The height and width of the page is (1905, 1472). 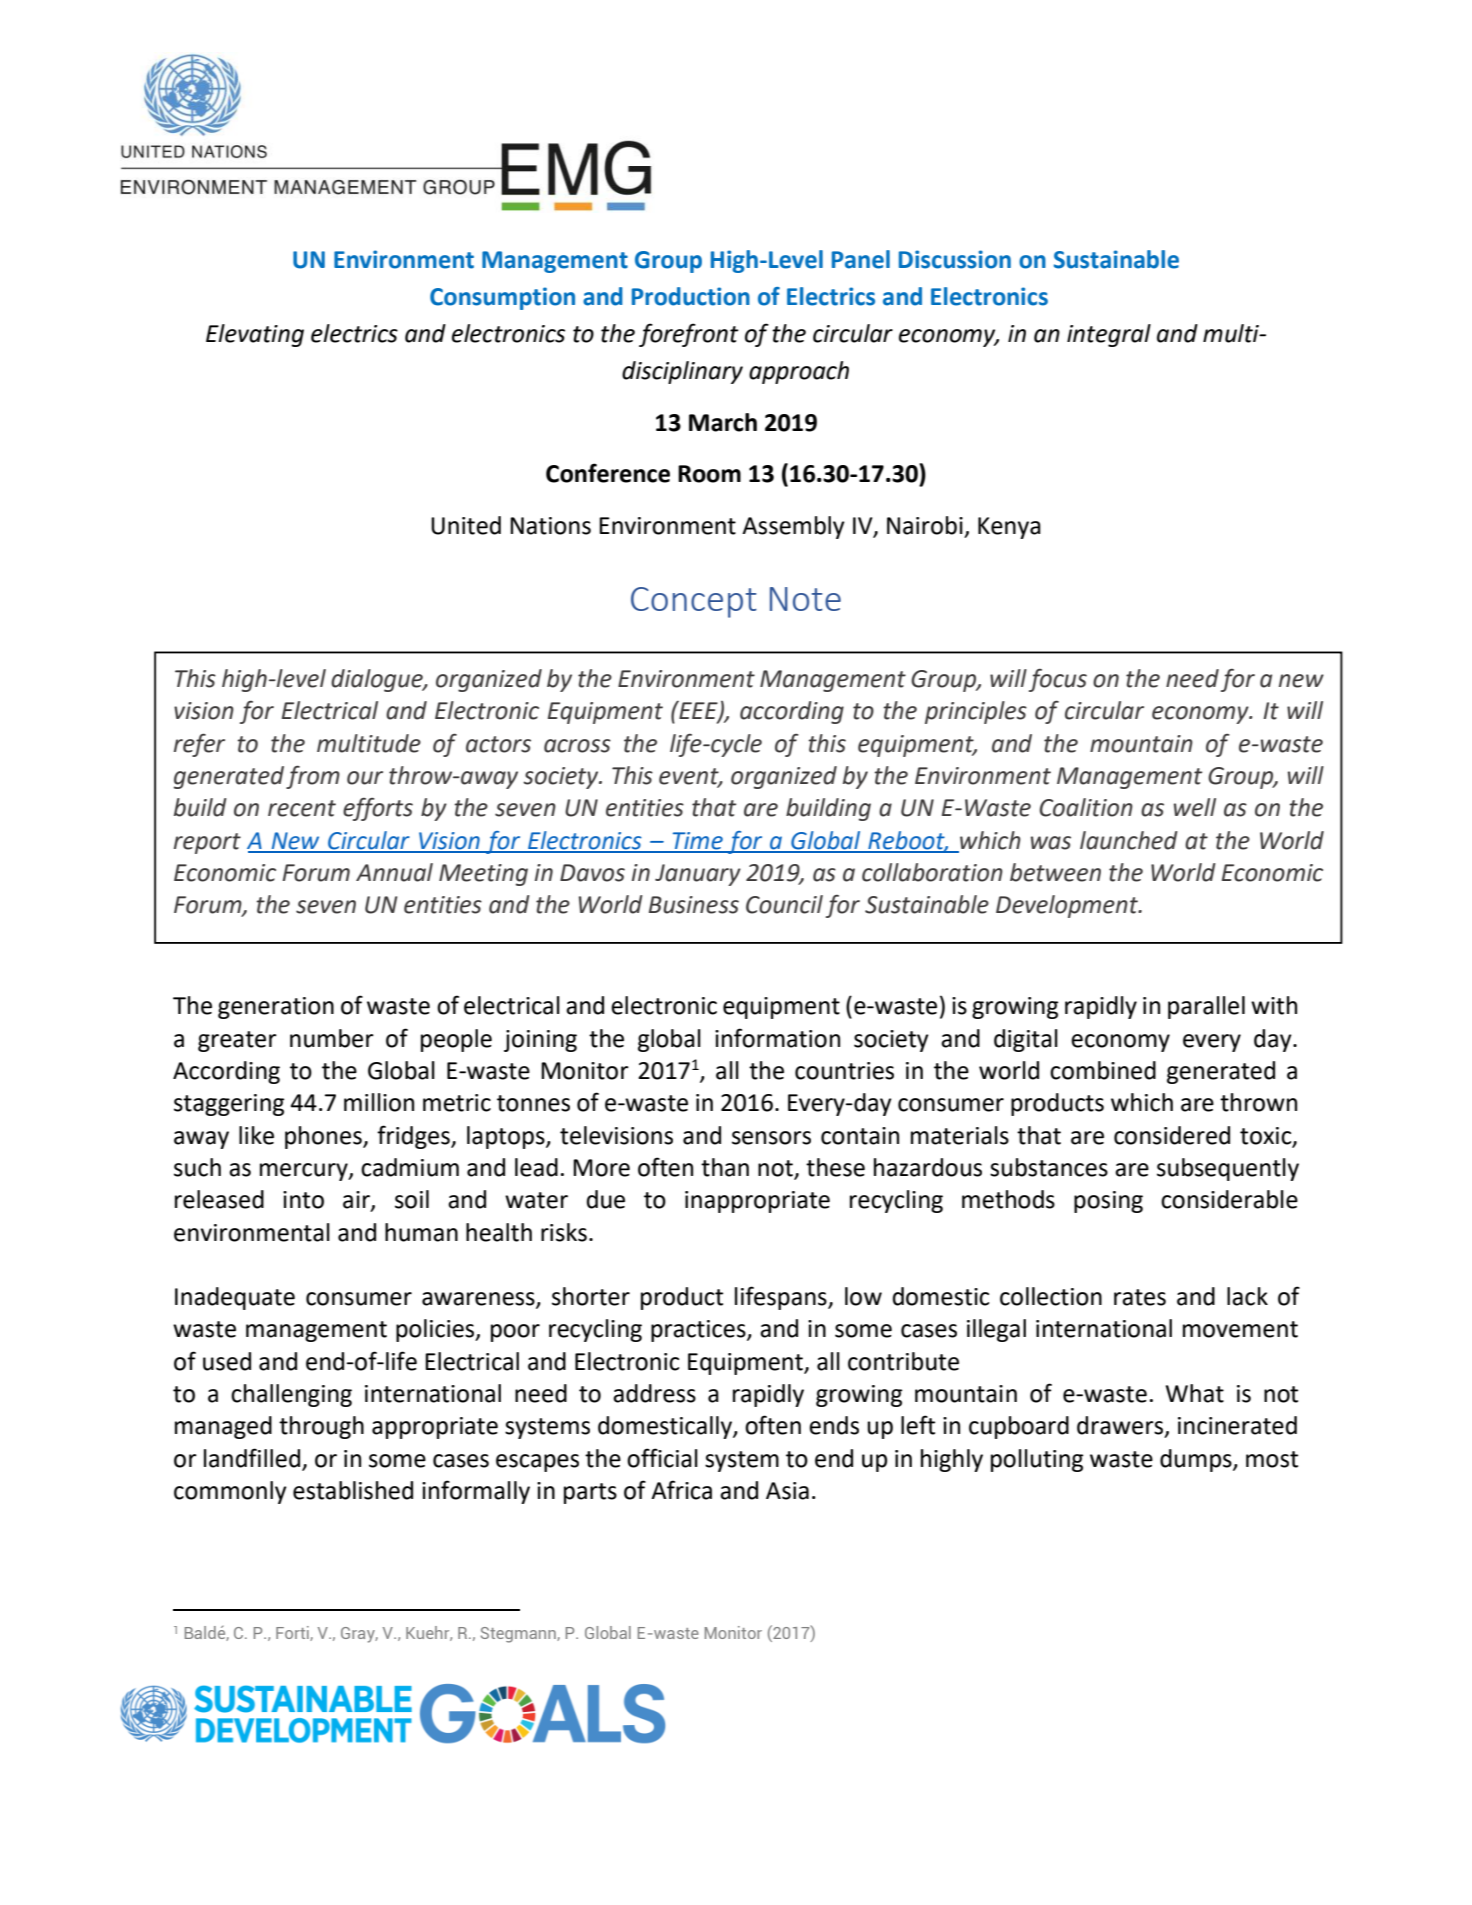 What do you see at coordinates (1058, 680) in the page?
I see `focus` at bounding box center [1058, 680].
